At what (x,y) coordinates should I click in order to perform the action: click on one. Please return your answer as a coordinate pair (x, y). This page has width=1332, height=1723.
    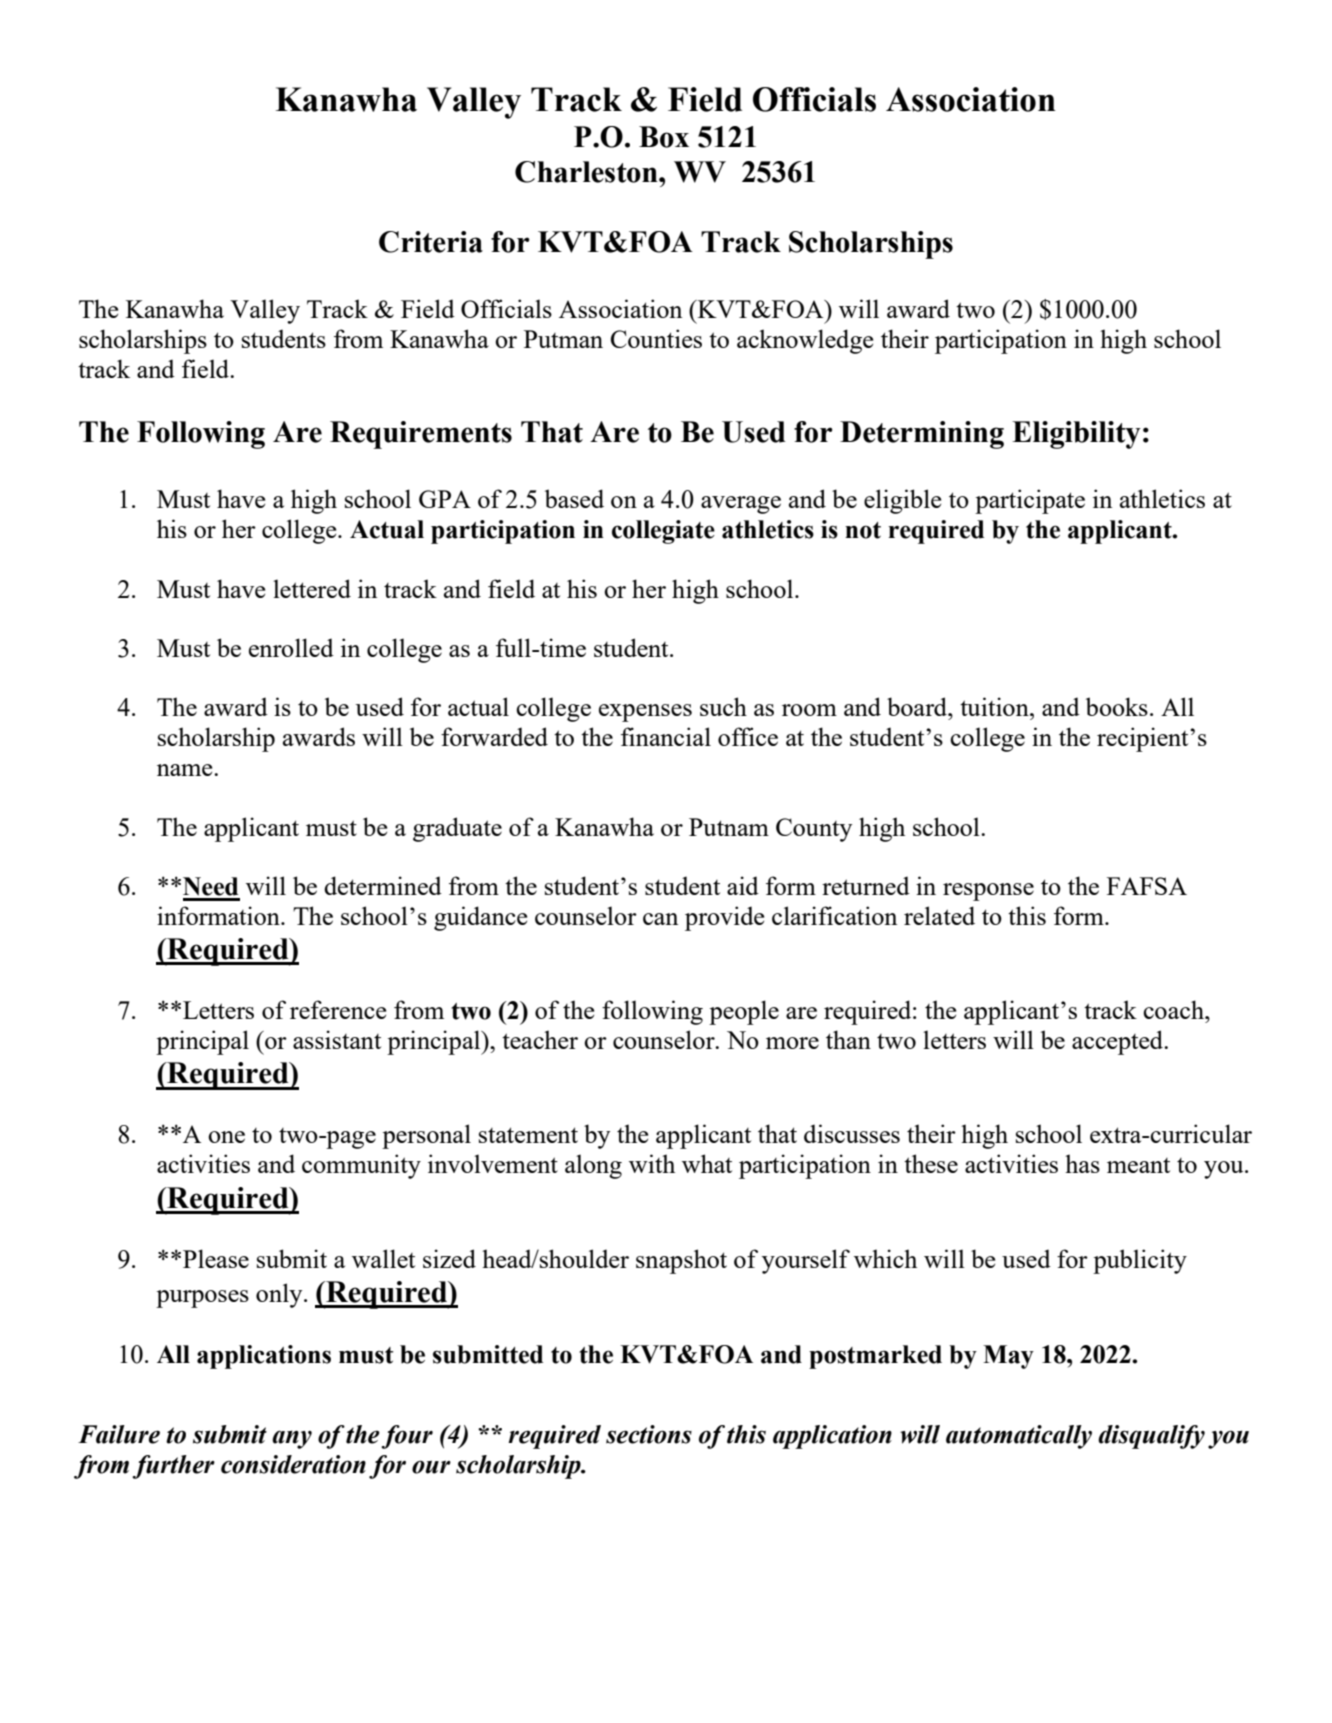
    Looking at the image, I should click on (226, 1137).
